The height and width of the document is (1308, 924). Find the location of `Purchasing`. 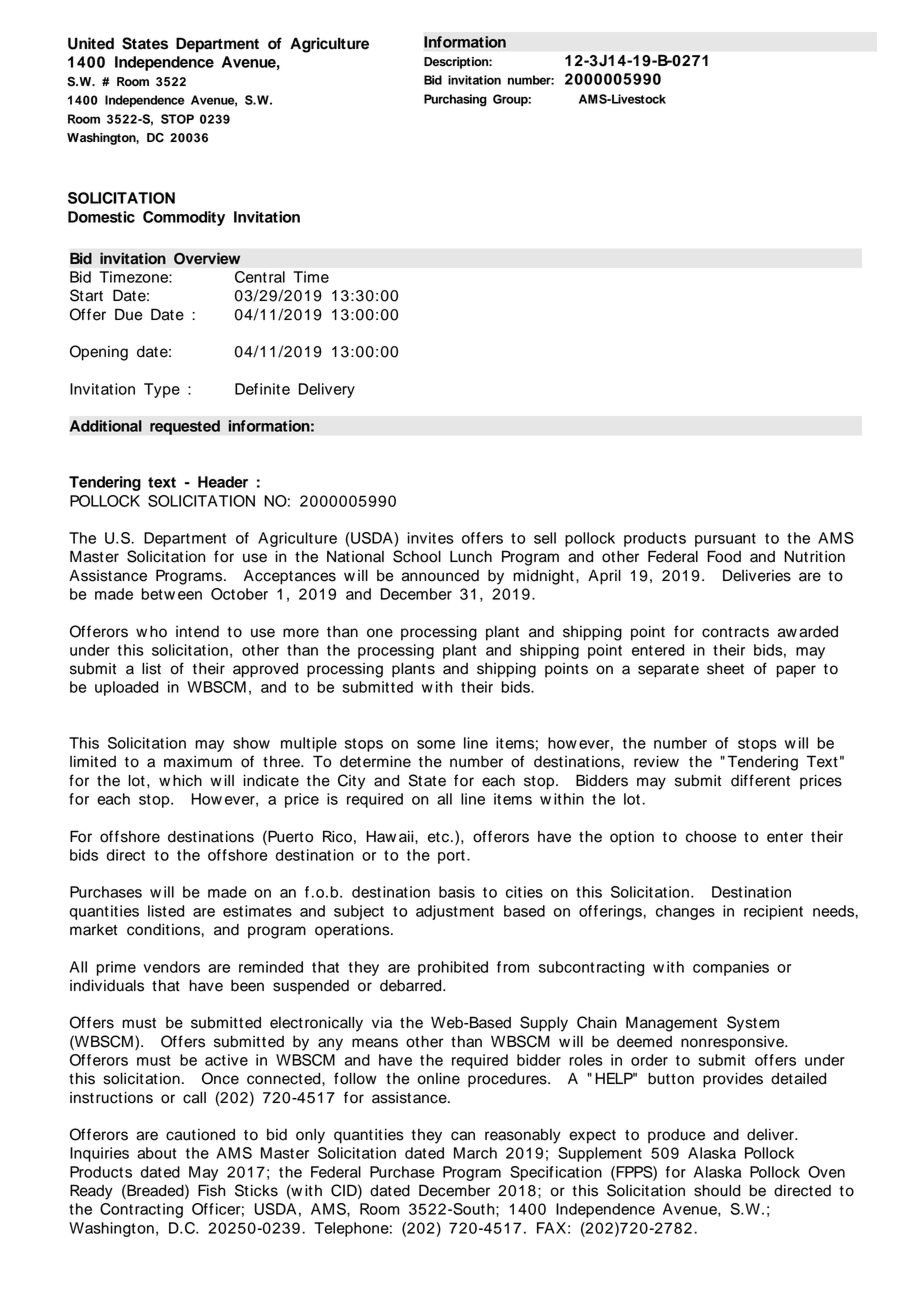

Purchasing is located at coordinates (455, 100).
